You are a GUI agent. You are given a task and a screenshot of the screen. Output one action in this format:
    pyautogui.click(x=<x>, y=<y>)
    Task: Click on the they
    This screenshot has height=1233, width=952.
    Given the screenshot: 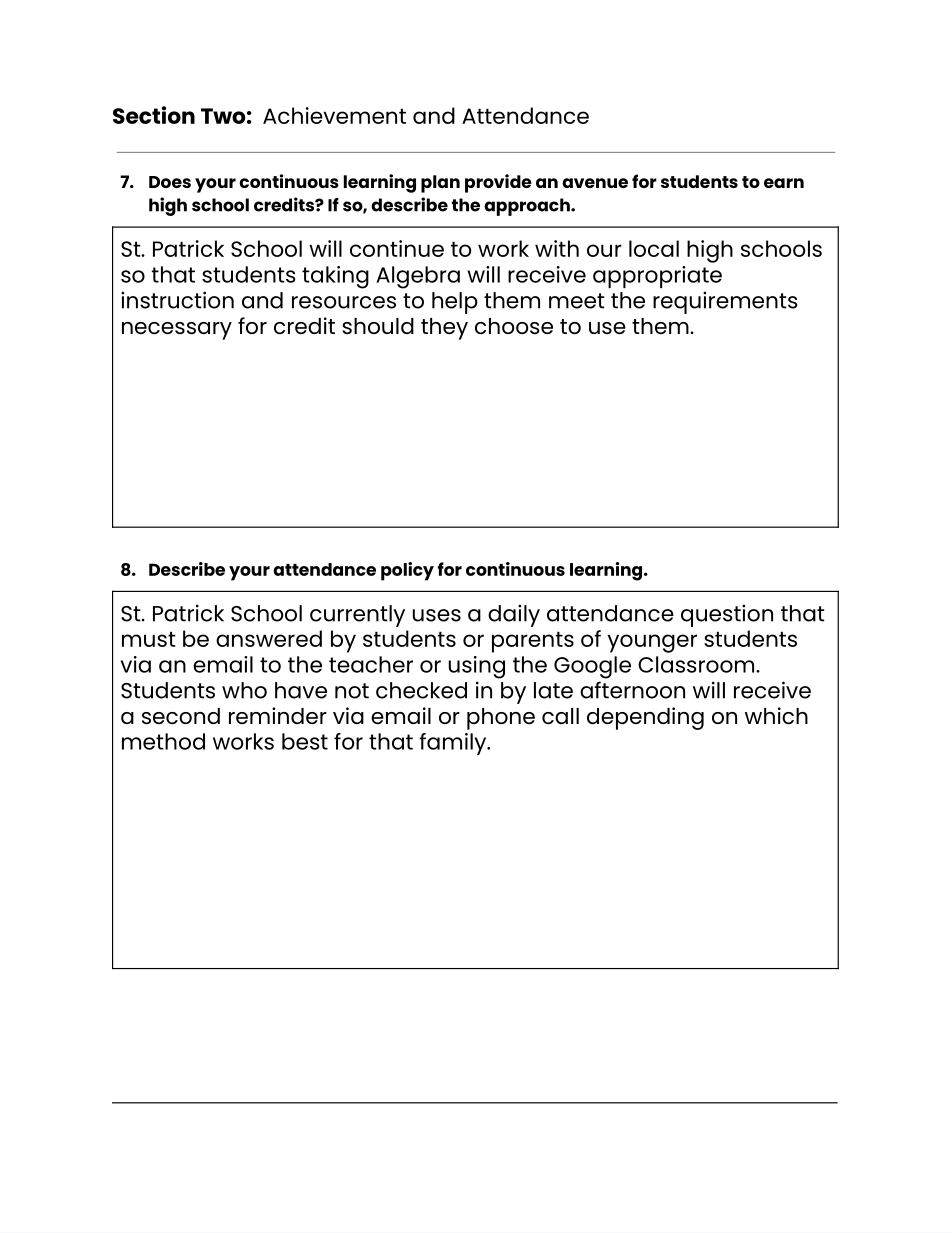 What is the action you would take?
    pyautogui.click(x=444, y=329)
